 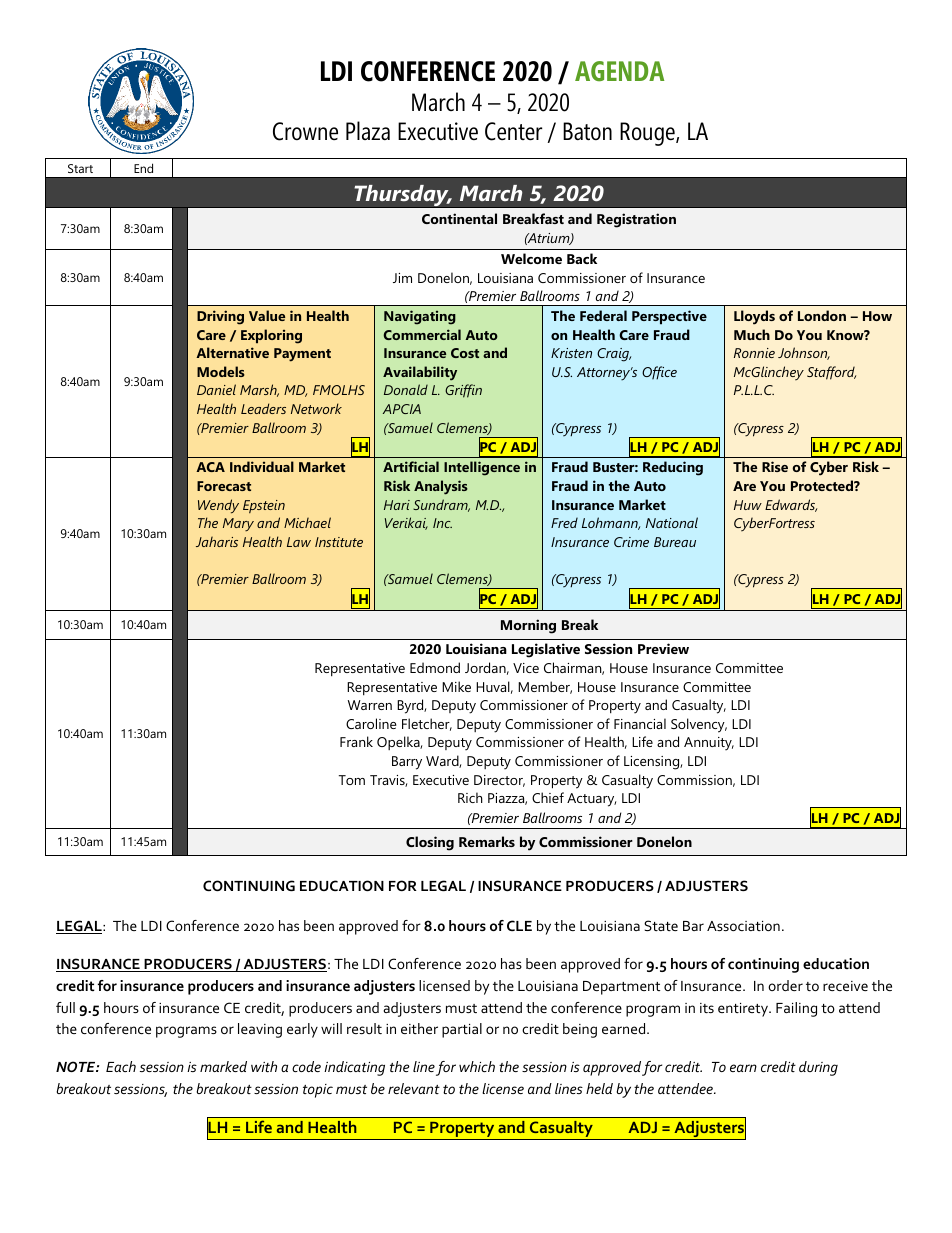 What do you see at coordinates (465, 353) in the page?
I see `Cost` at bounding box center [465, 353].
